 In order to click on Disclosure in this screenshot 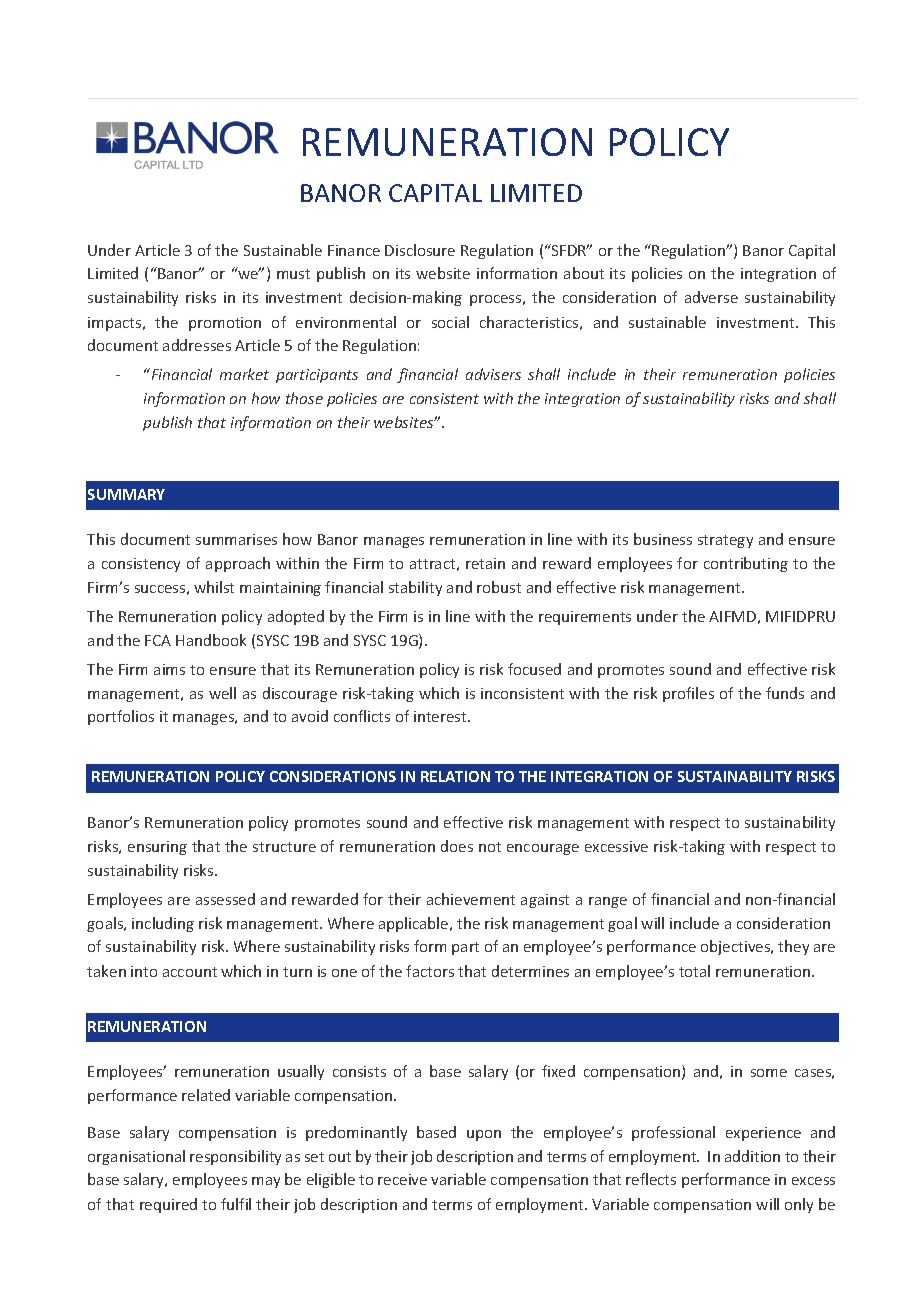, I will do `click(420, 250)`.
